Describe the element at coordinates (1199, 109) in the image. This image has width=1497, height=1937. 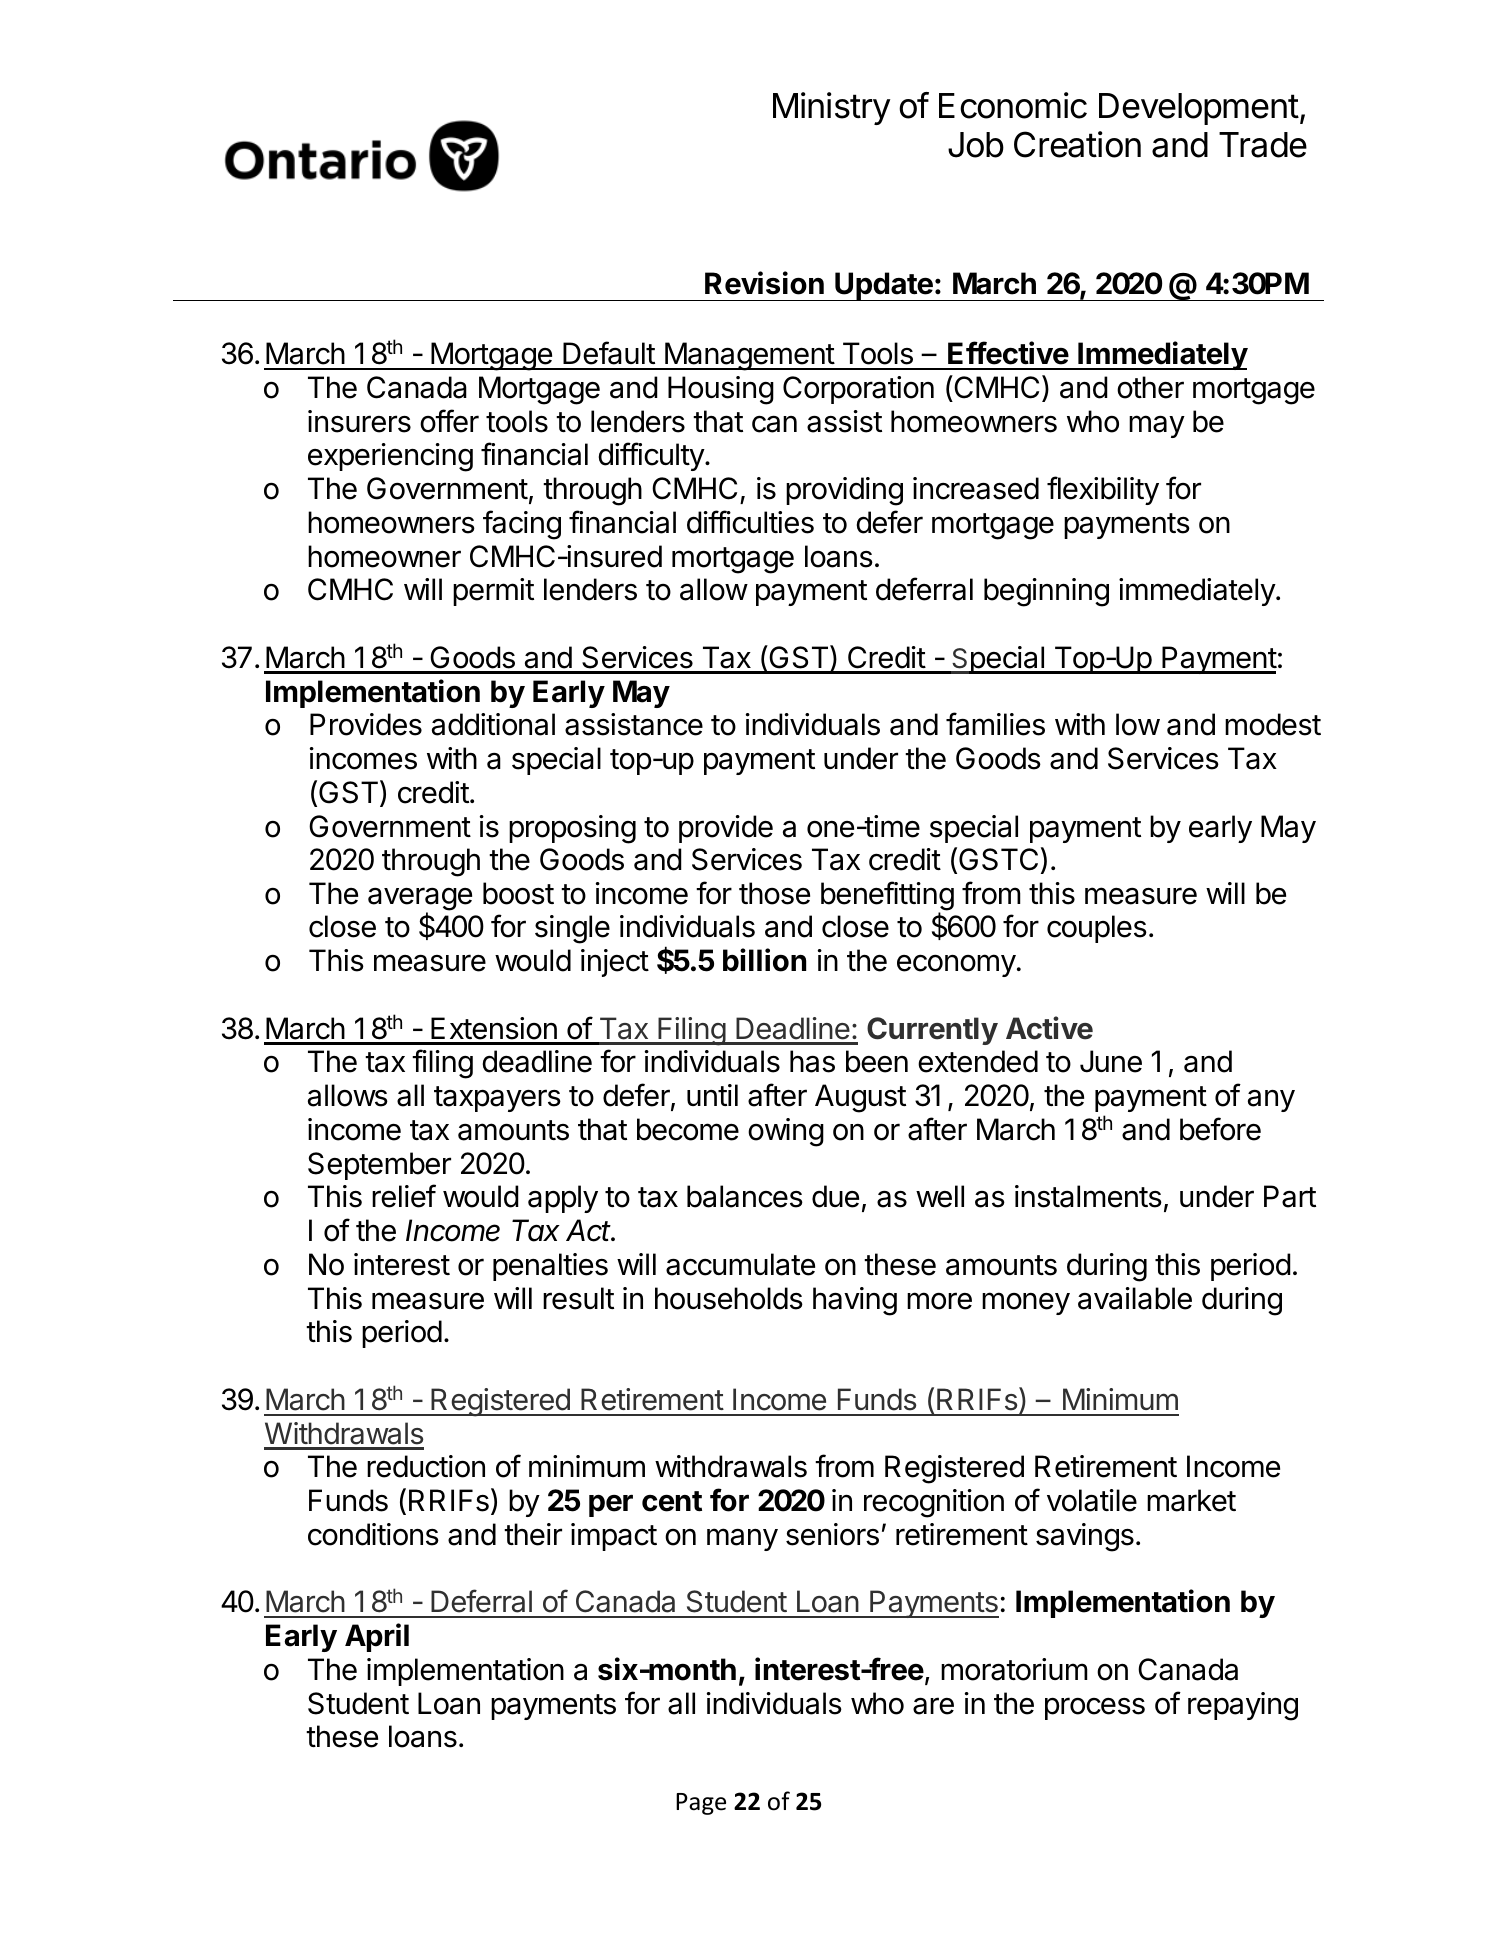
I see `Development` at that location.
